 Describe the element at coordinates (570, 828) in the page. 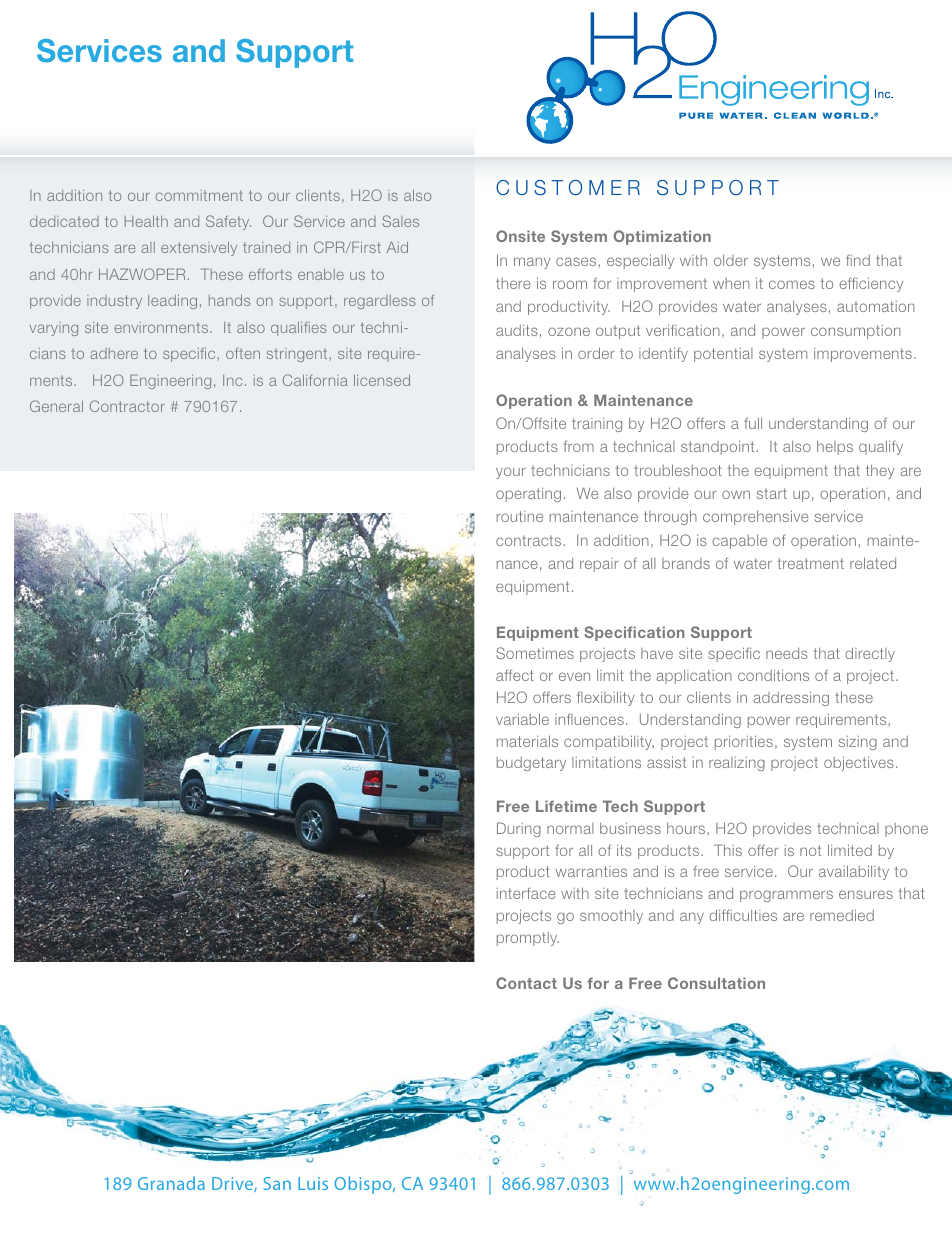

I see `normal` at that location.
